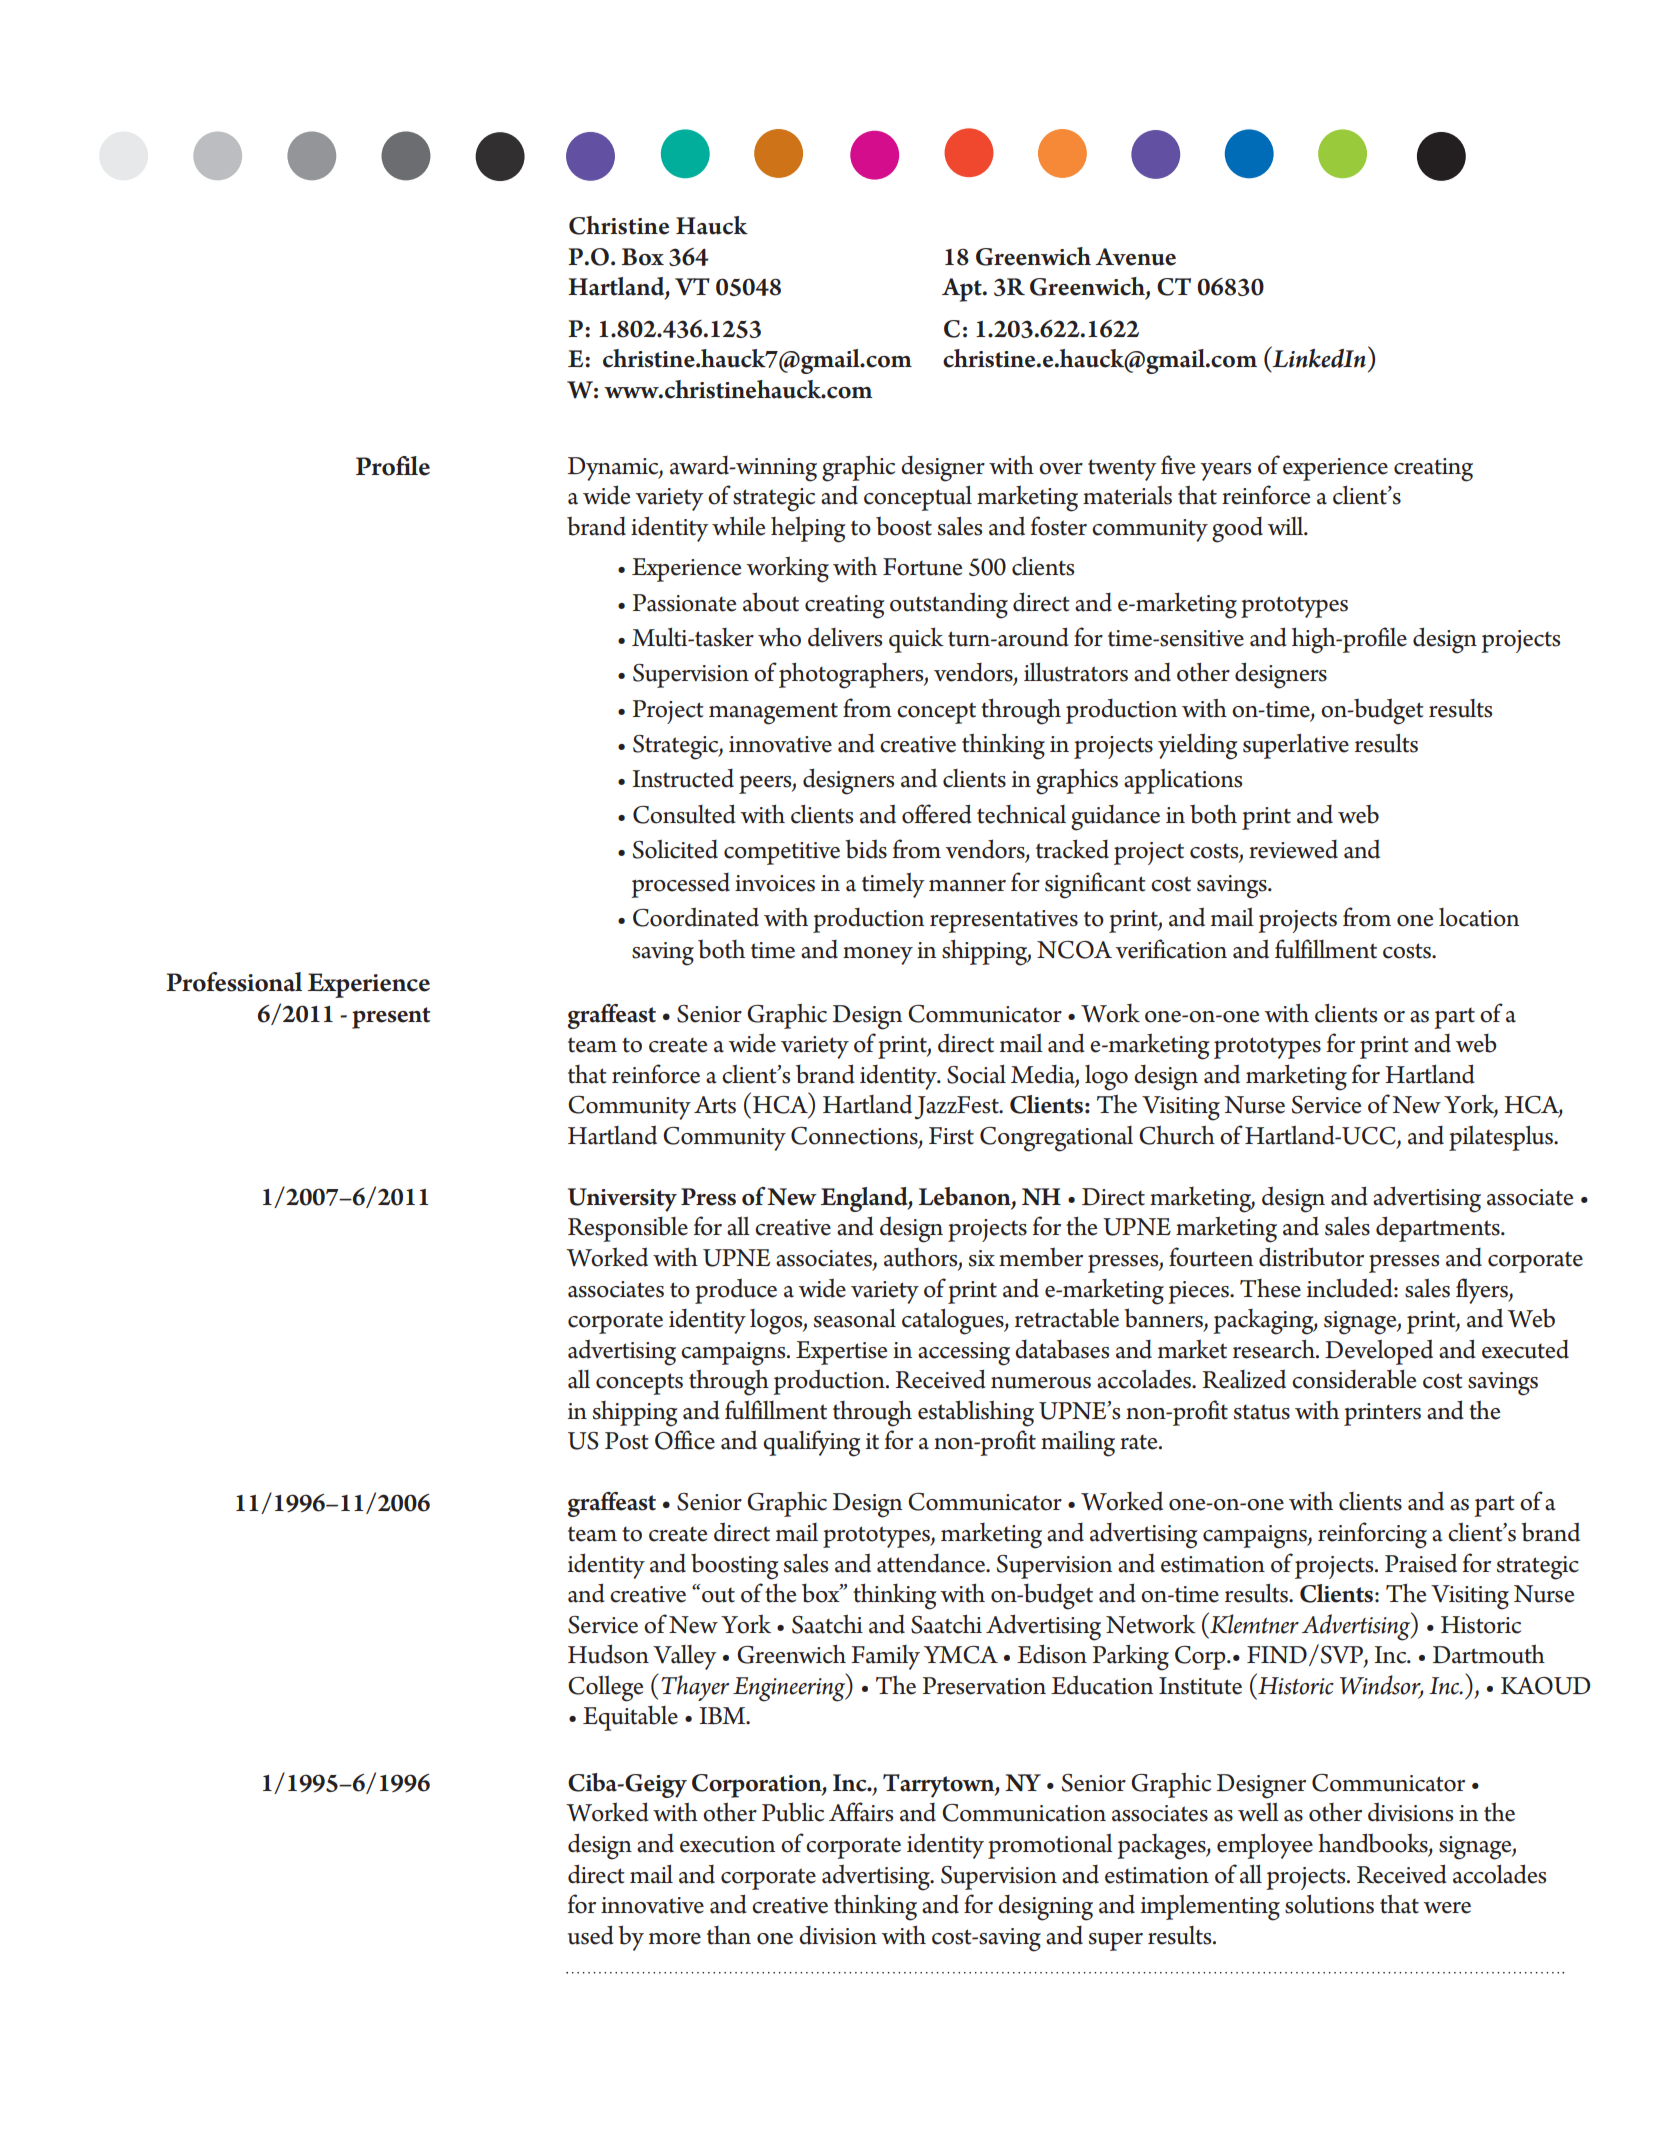 The width and height of the image is (1662, 2151). What do you see at coordinates (963, 290) in the image?
I see `Apt` at bounding box center [963, 290].
